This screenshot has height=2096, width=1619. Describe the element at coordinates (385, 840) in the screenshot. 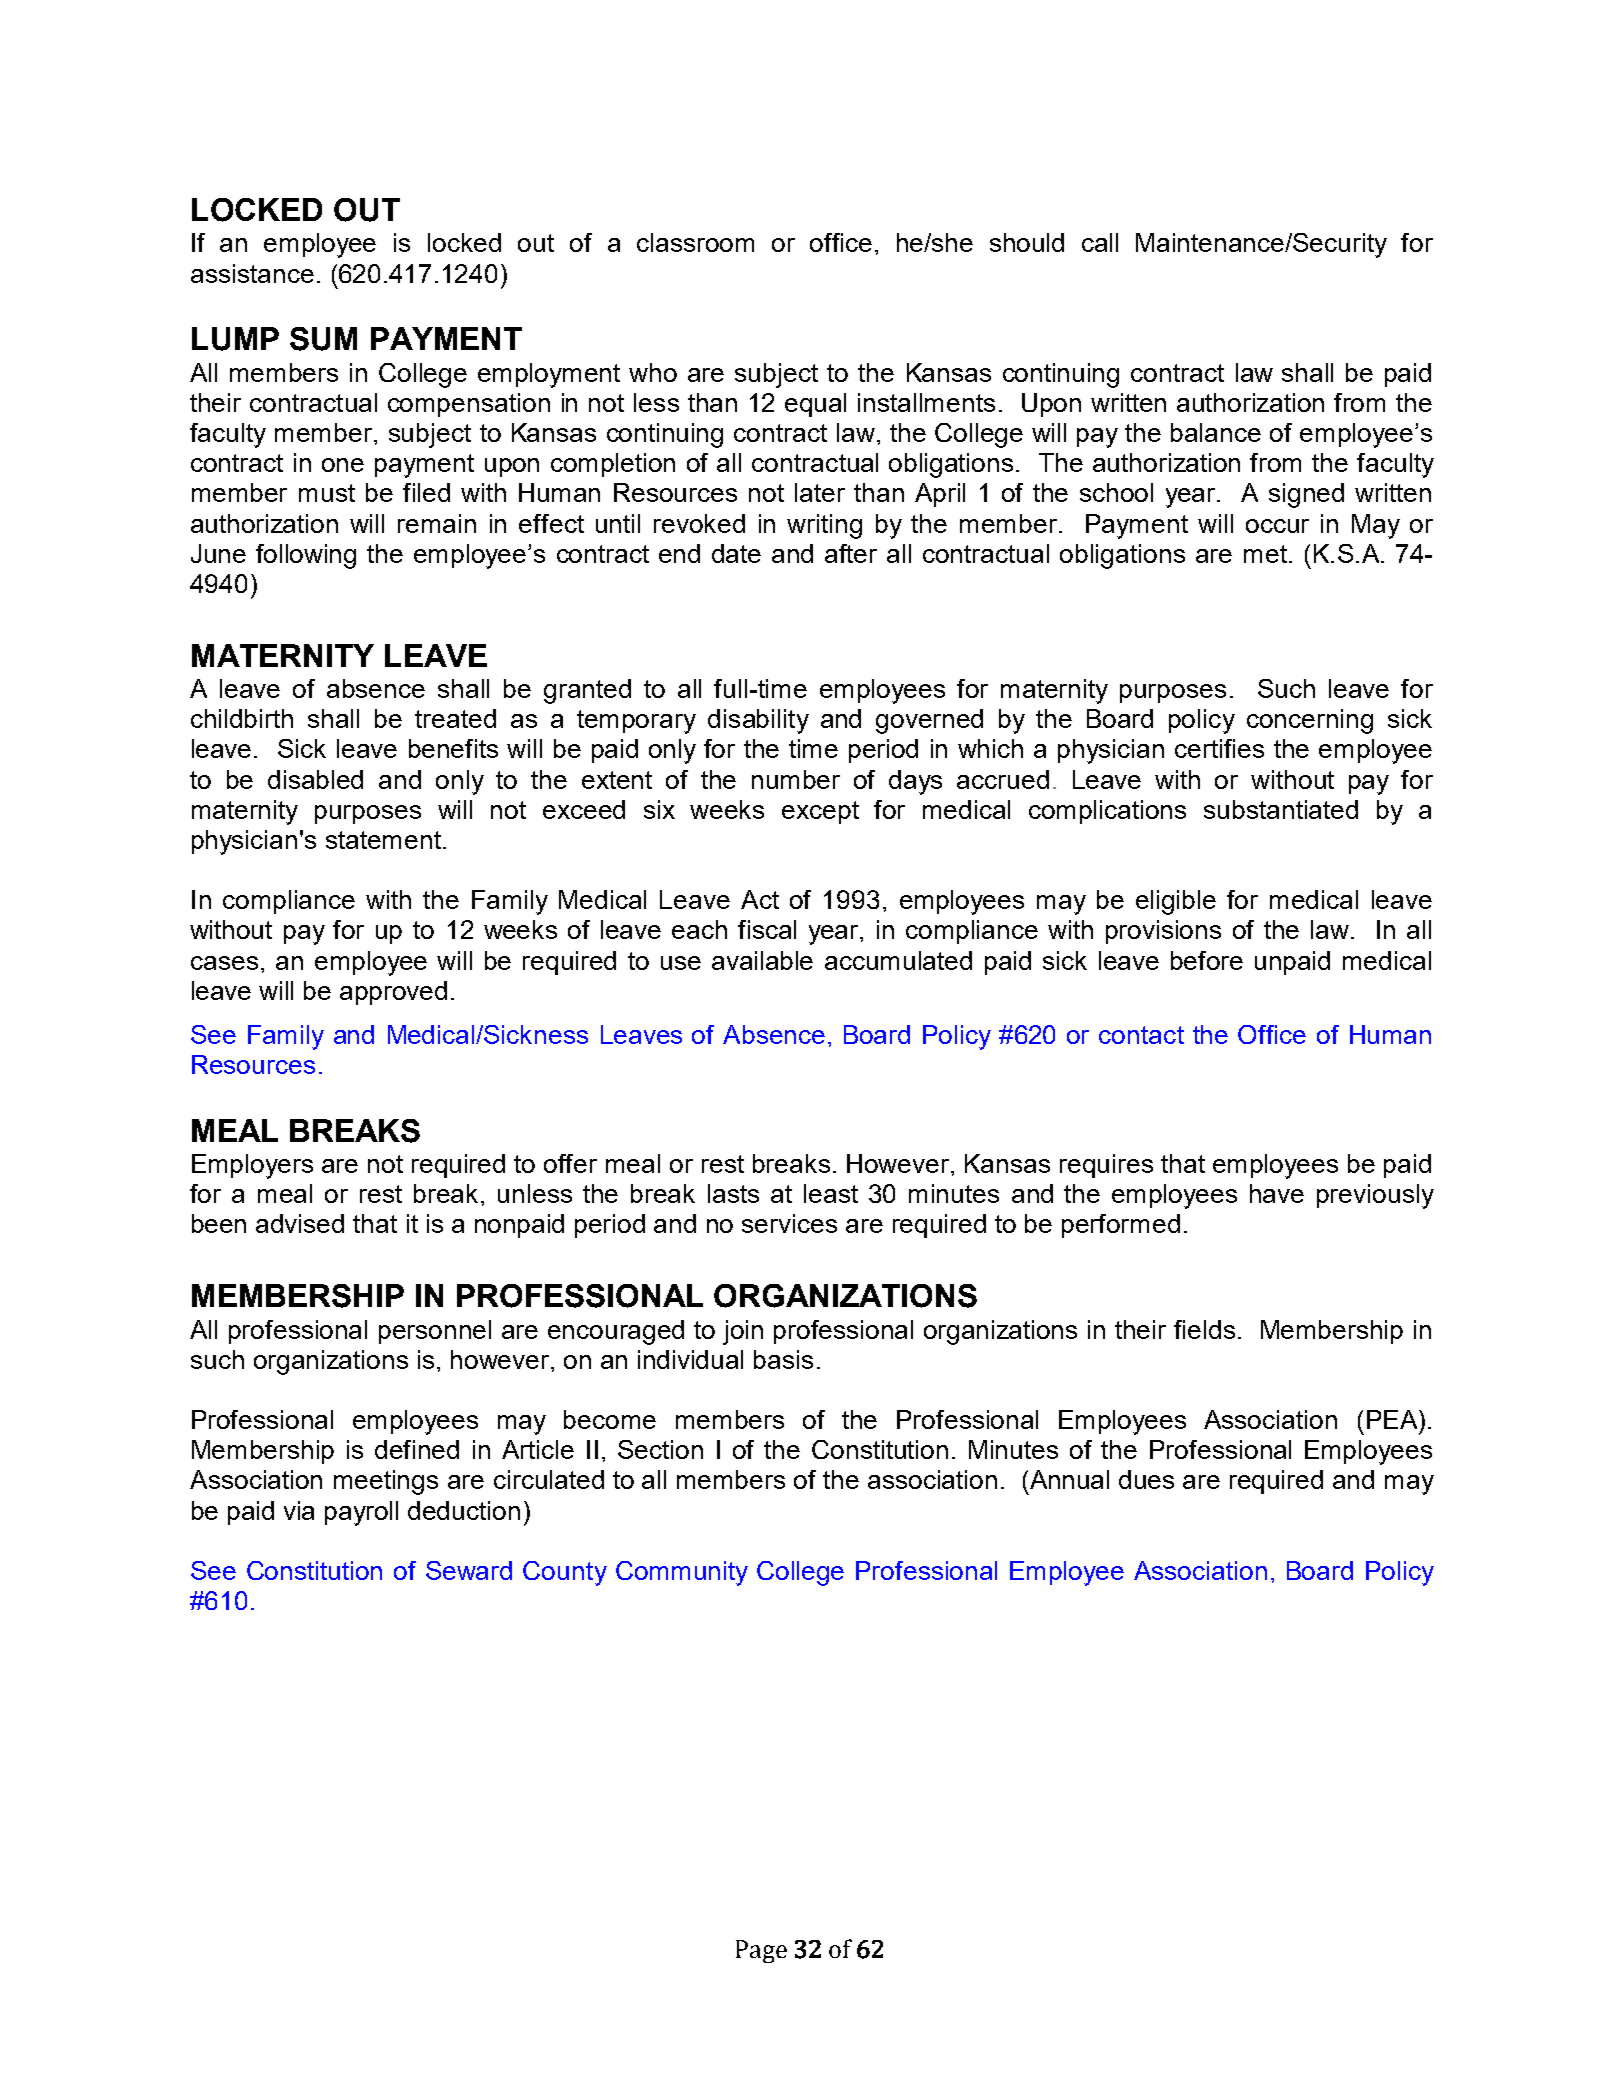

I see `statement` at that location.
